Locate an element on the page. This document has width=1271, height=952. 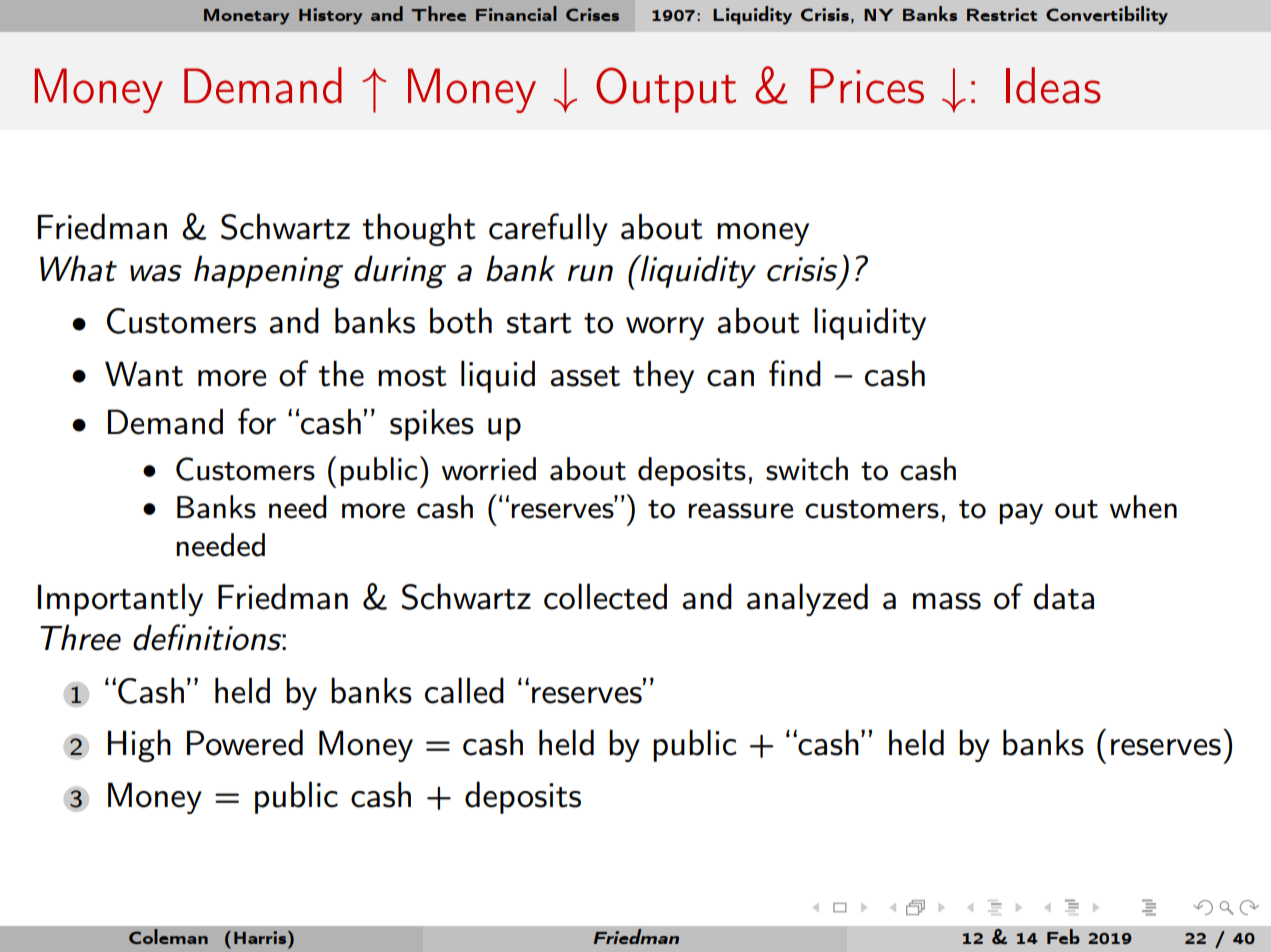
worried is located at coordinates (489, 469).
